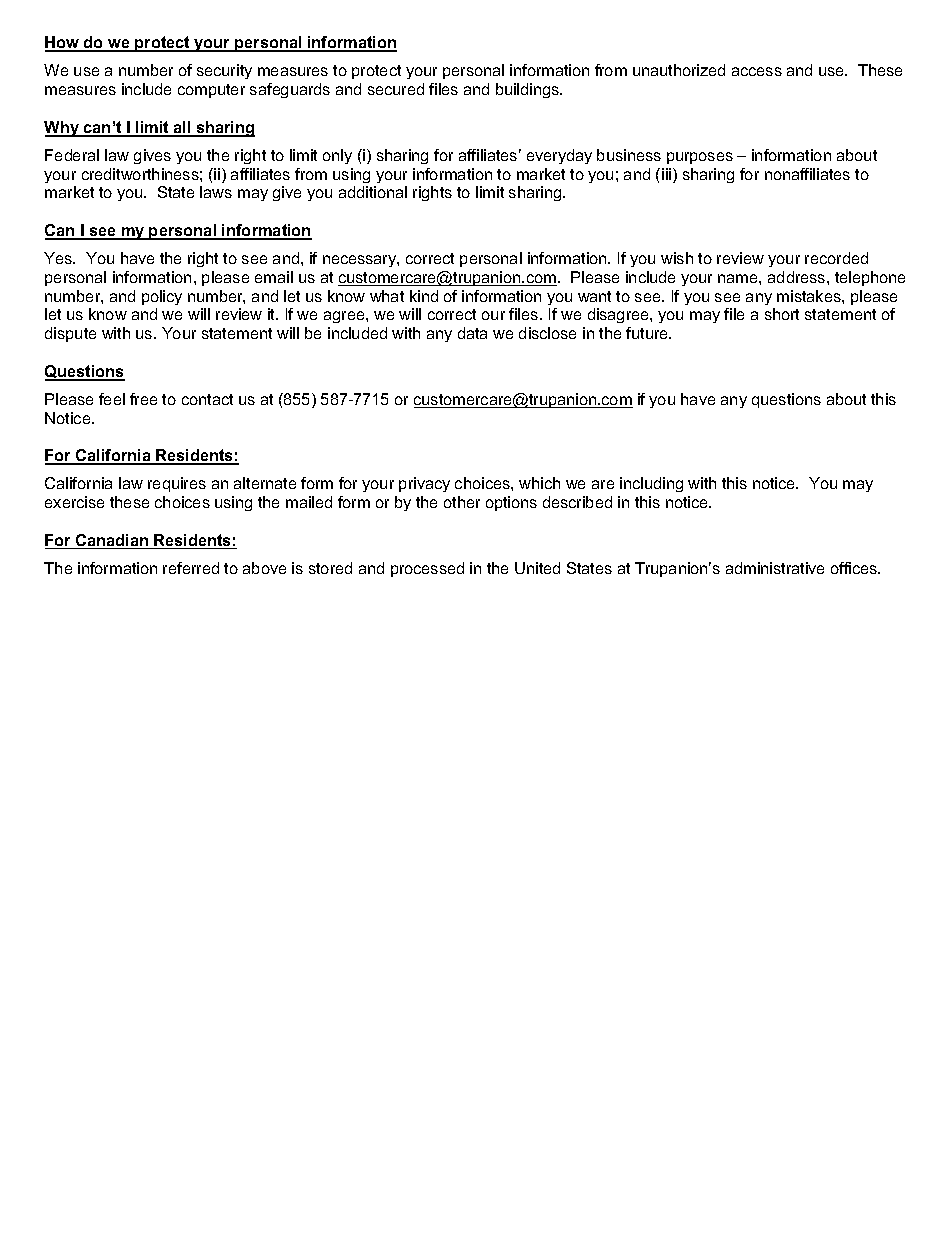 This screenshot has height=1233, width=952. I want to click on access, so click(757, 71).
